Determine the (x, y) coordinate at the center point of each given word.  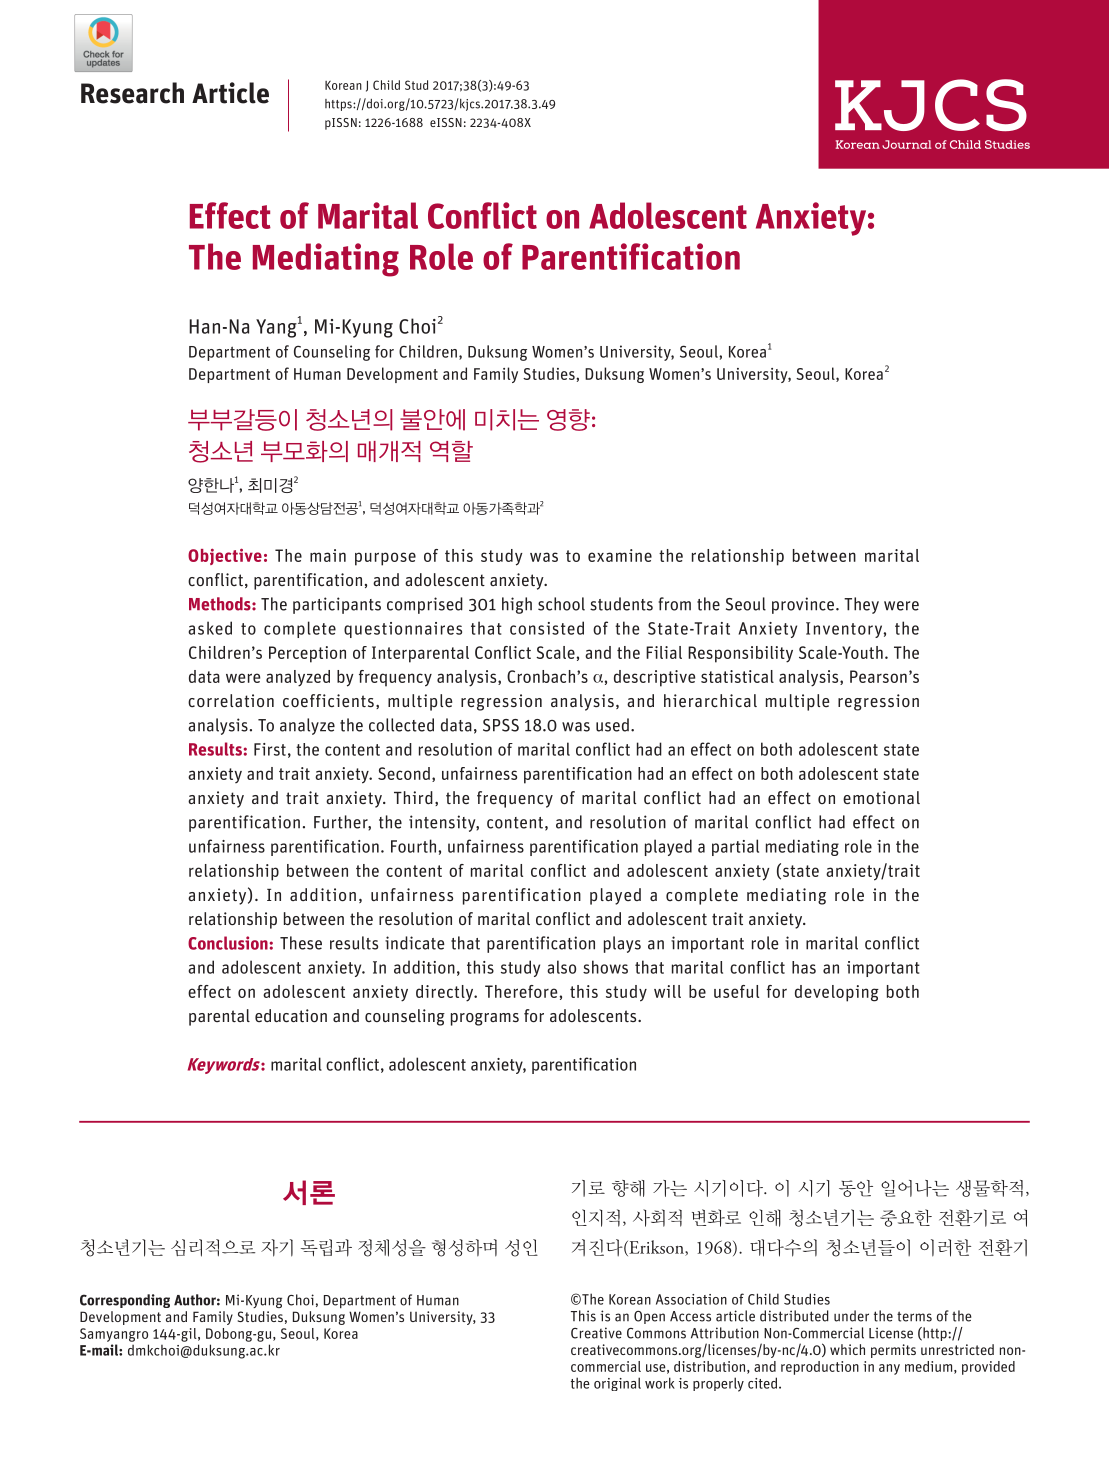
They (861, 605)
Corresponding (125, 1301)
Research (132, 93)
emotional (881, 797)
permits (893, 1351)
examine (620, 555)
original (617, 1384)
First (270, 749)
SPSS (501, 725)
